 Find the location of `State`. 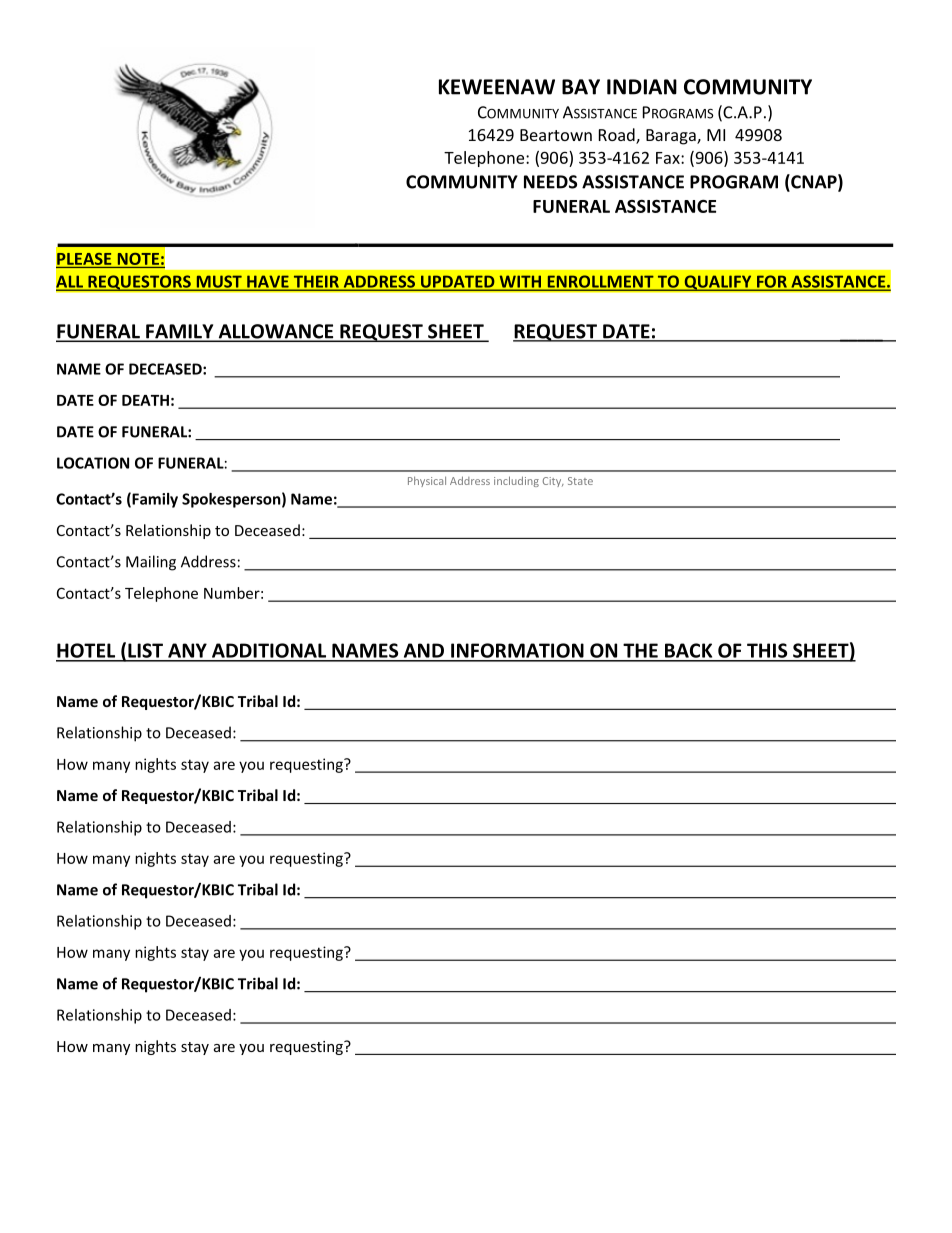

State is located at coordinates (580, 481).
